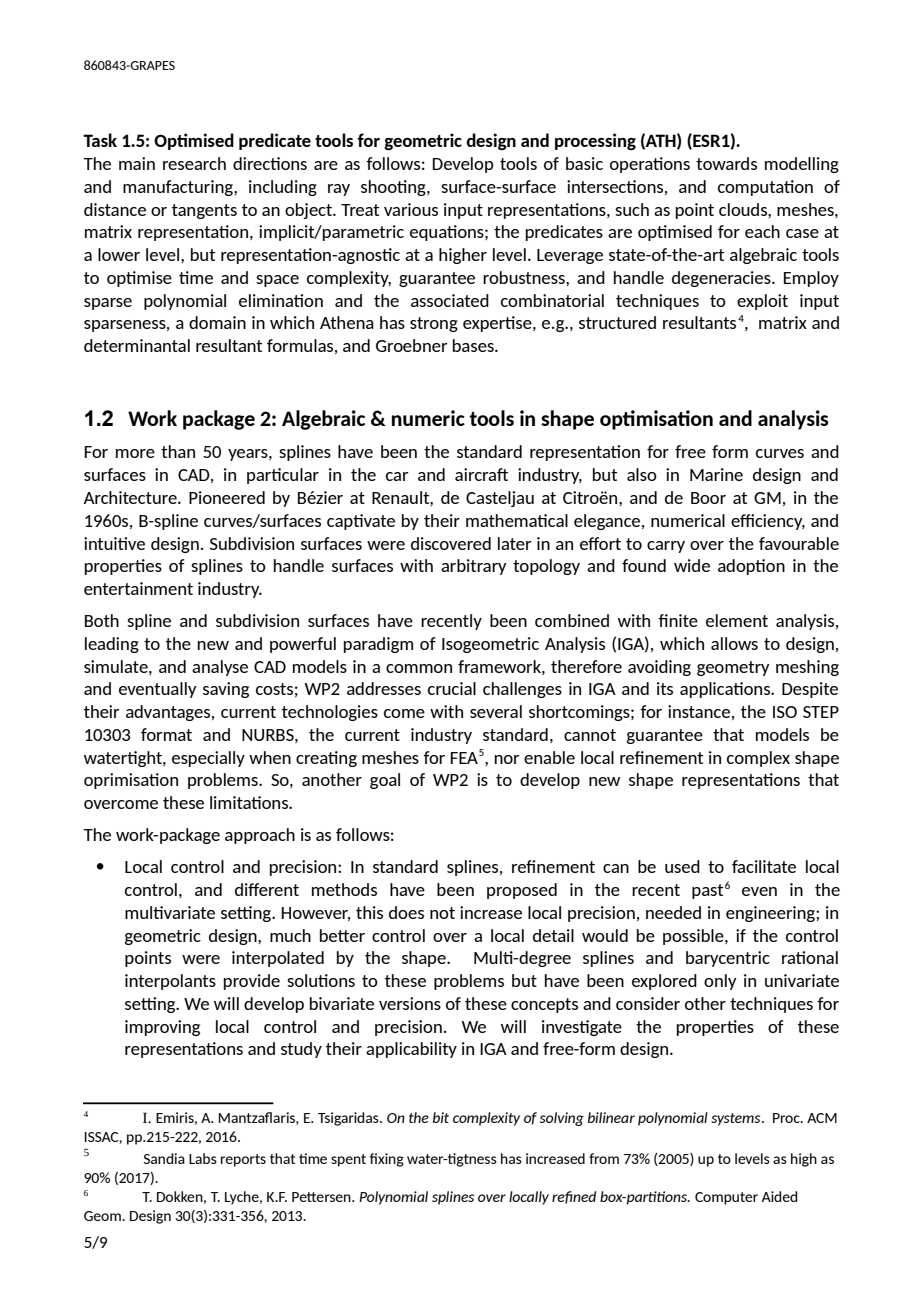 The image size is (924, 1308). Describe the element at coordinates (267, 889) in the image. I see `different` at that location.
